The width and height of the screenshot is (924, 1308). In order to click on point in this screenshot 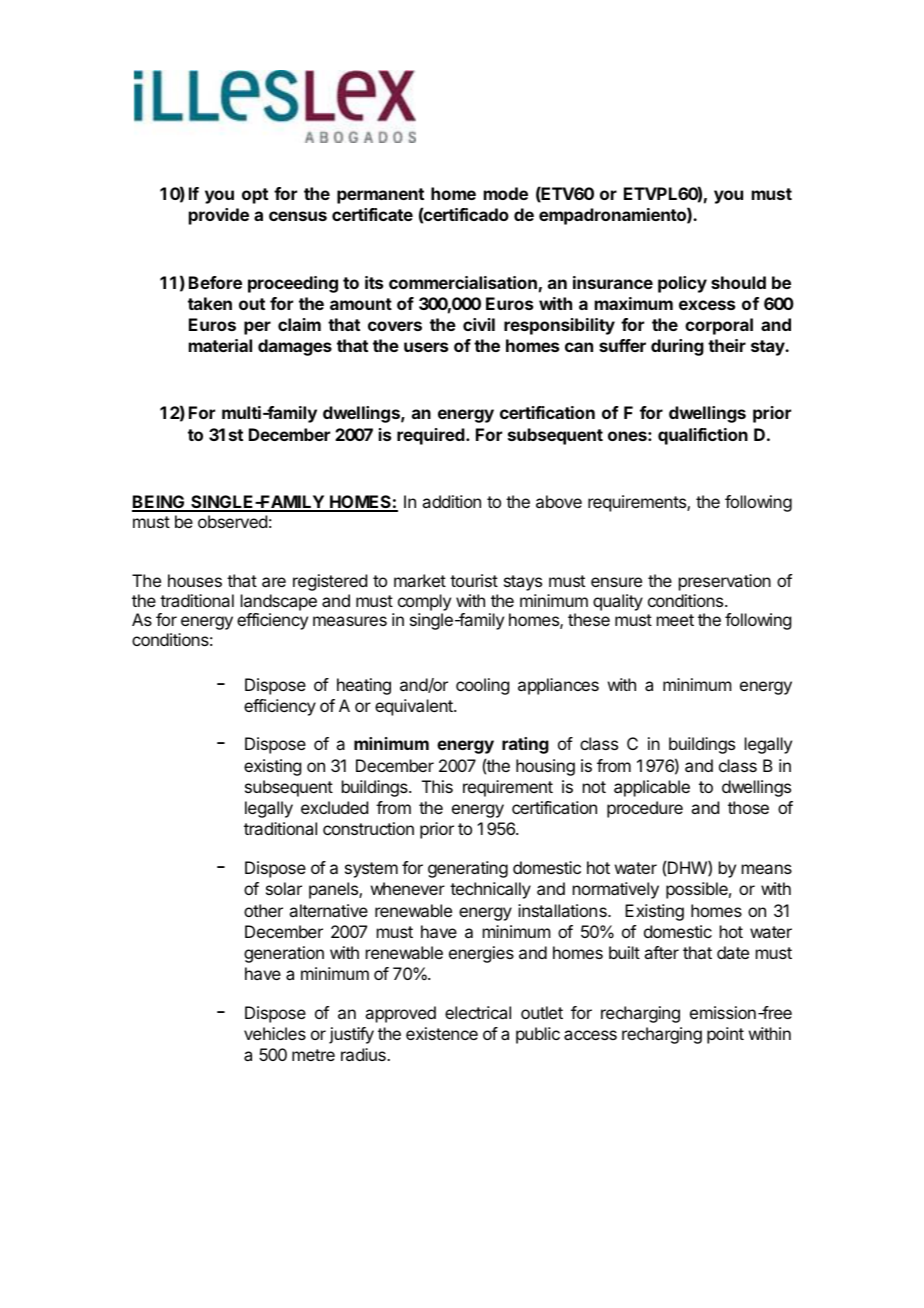, I will do `click(725, 1035)`.
